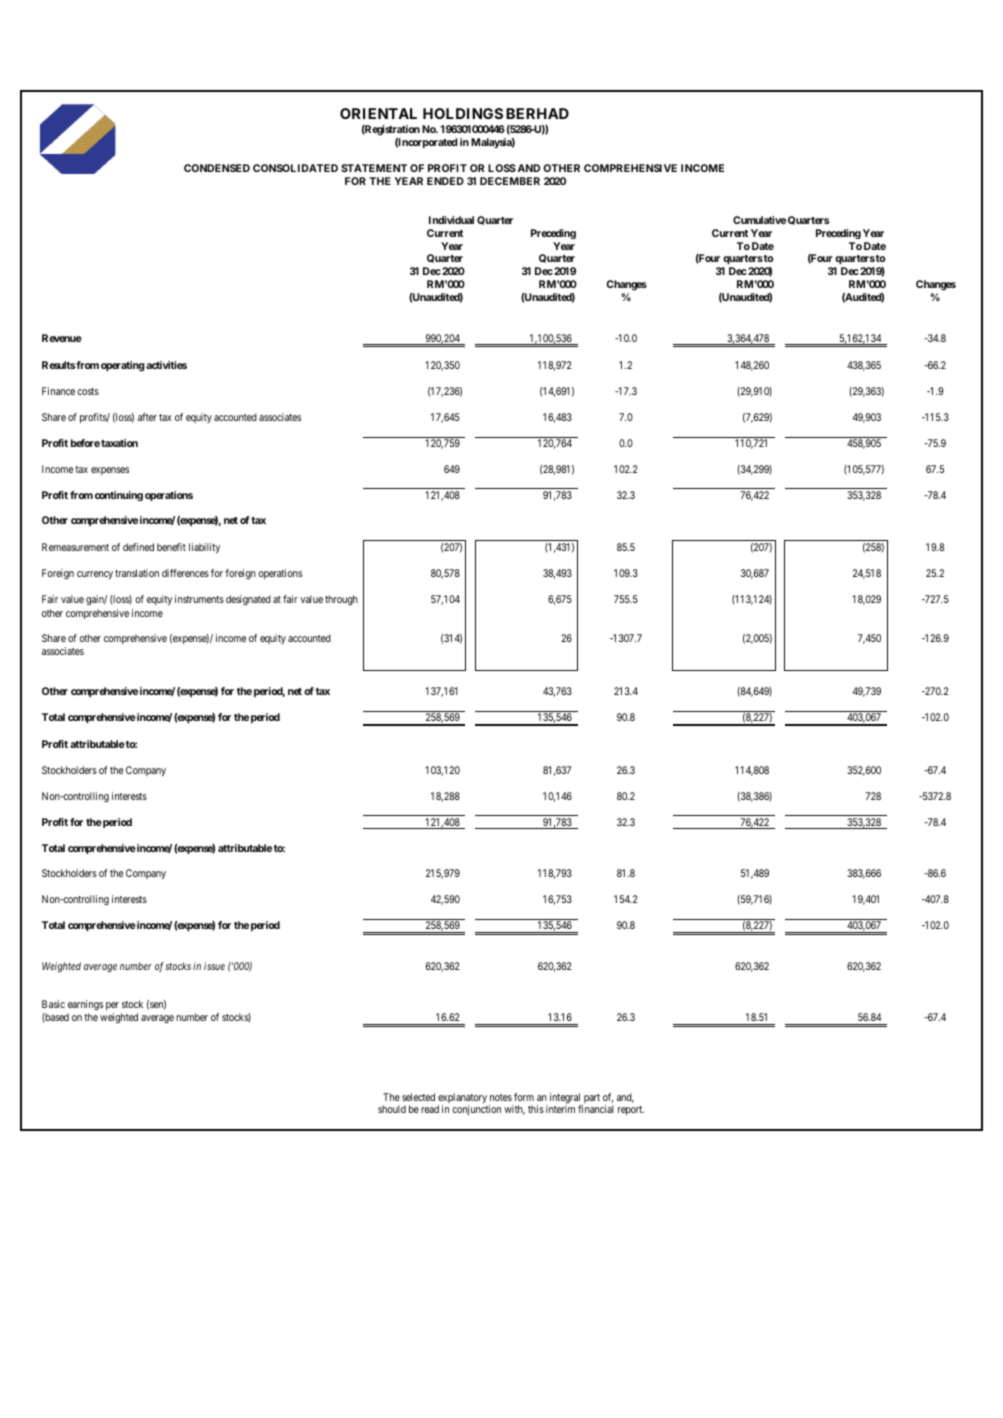 The image size is (1003, 1418). What do you see at coordinates (217, 168) in the screenshot?
I see `CONDENSED` at bounding box center [217, 168].
